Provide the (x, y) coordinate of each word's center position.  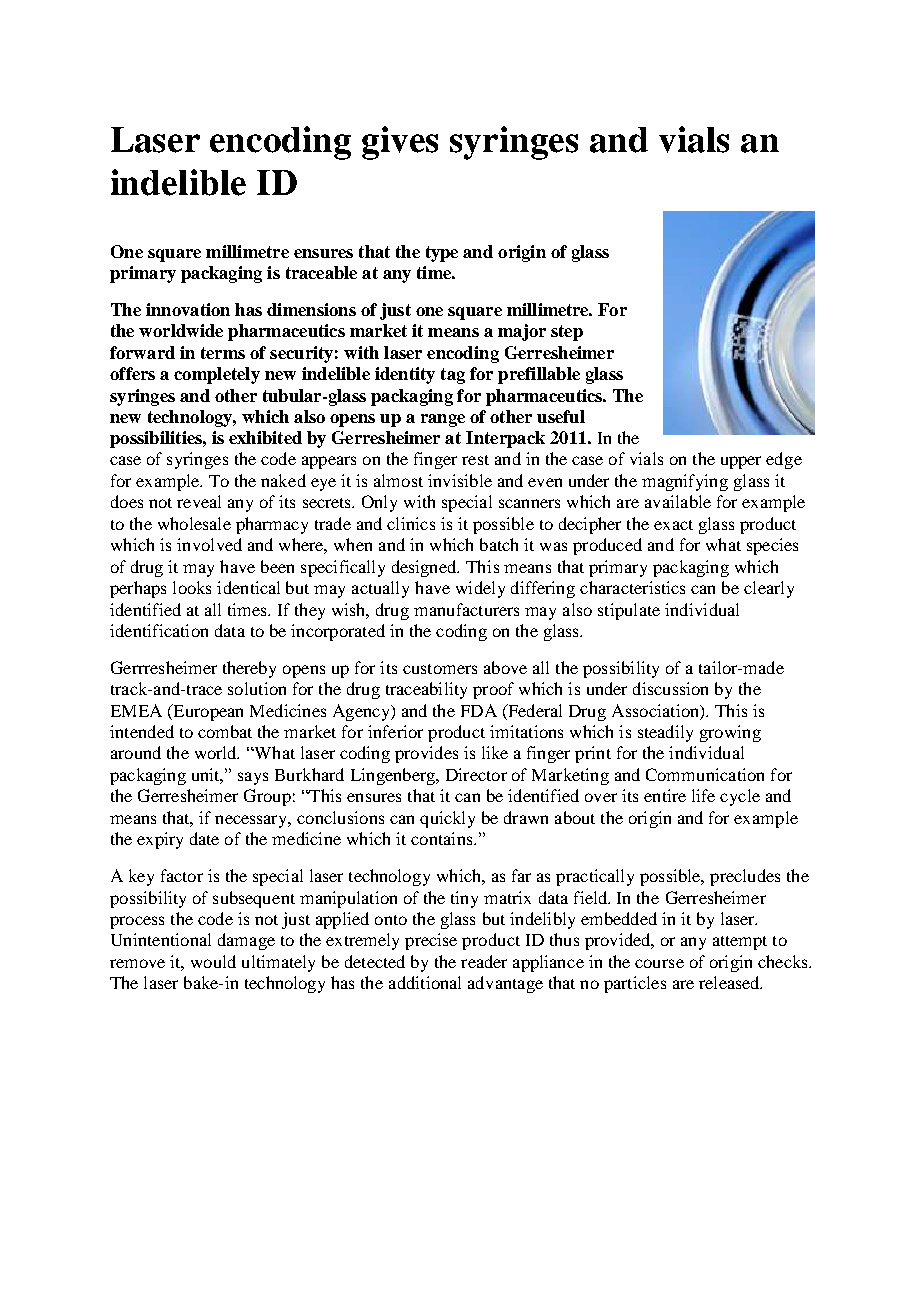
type (442, 254)
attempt (740, 943)
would (213, 961)
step (567, 333)
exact (673, 525)
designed (425, 568)
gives (400, 143)
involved (209, 544)
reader (484, 961)
